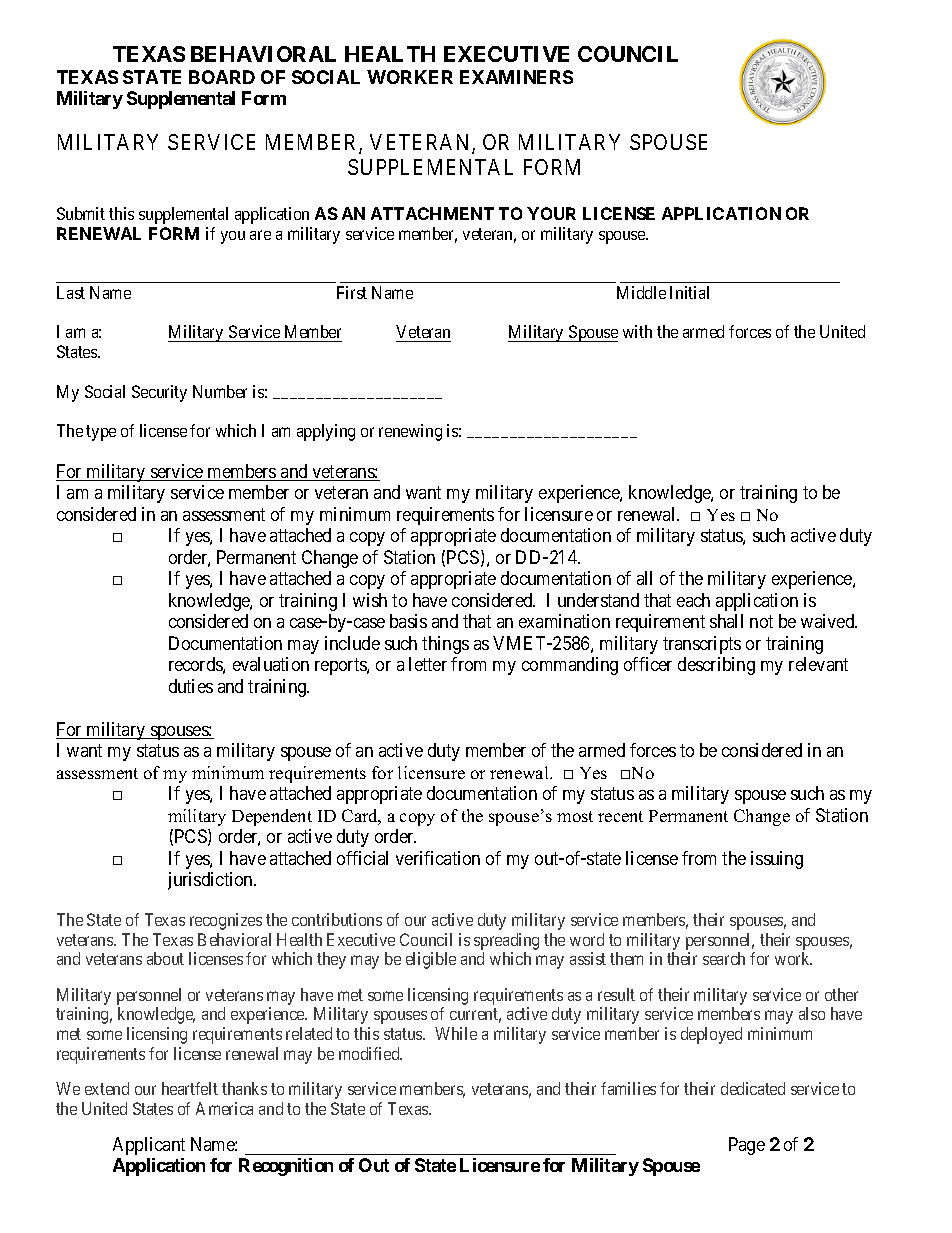 The image size is (952, 1233). What do you see at coordinates (689, 292) in the document?
I see `Initial` at bounding box center [689, 292].
